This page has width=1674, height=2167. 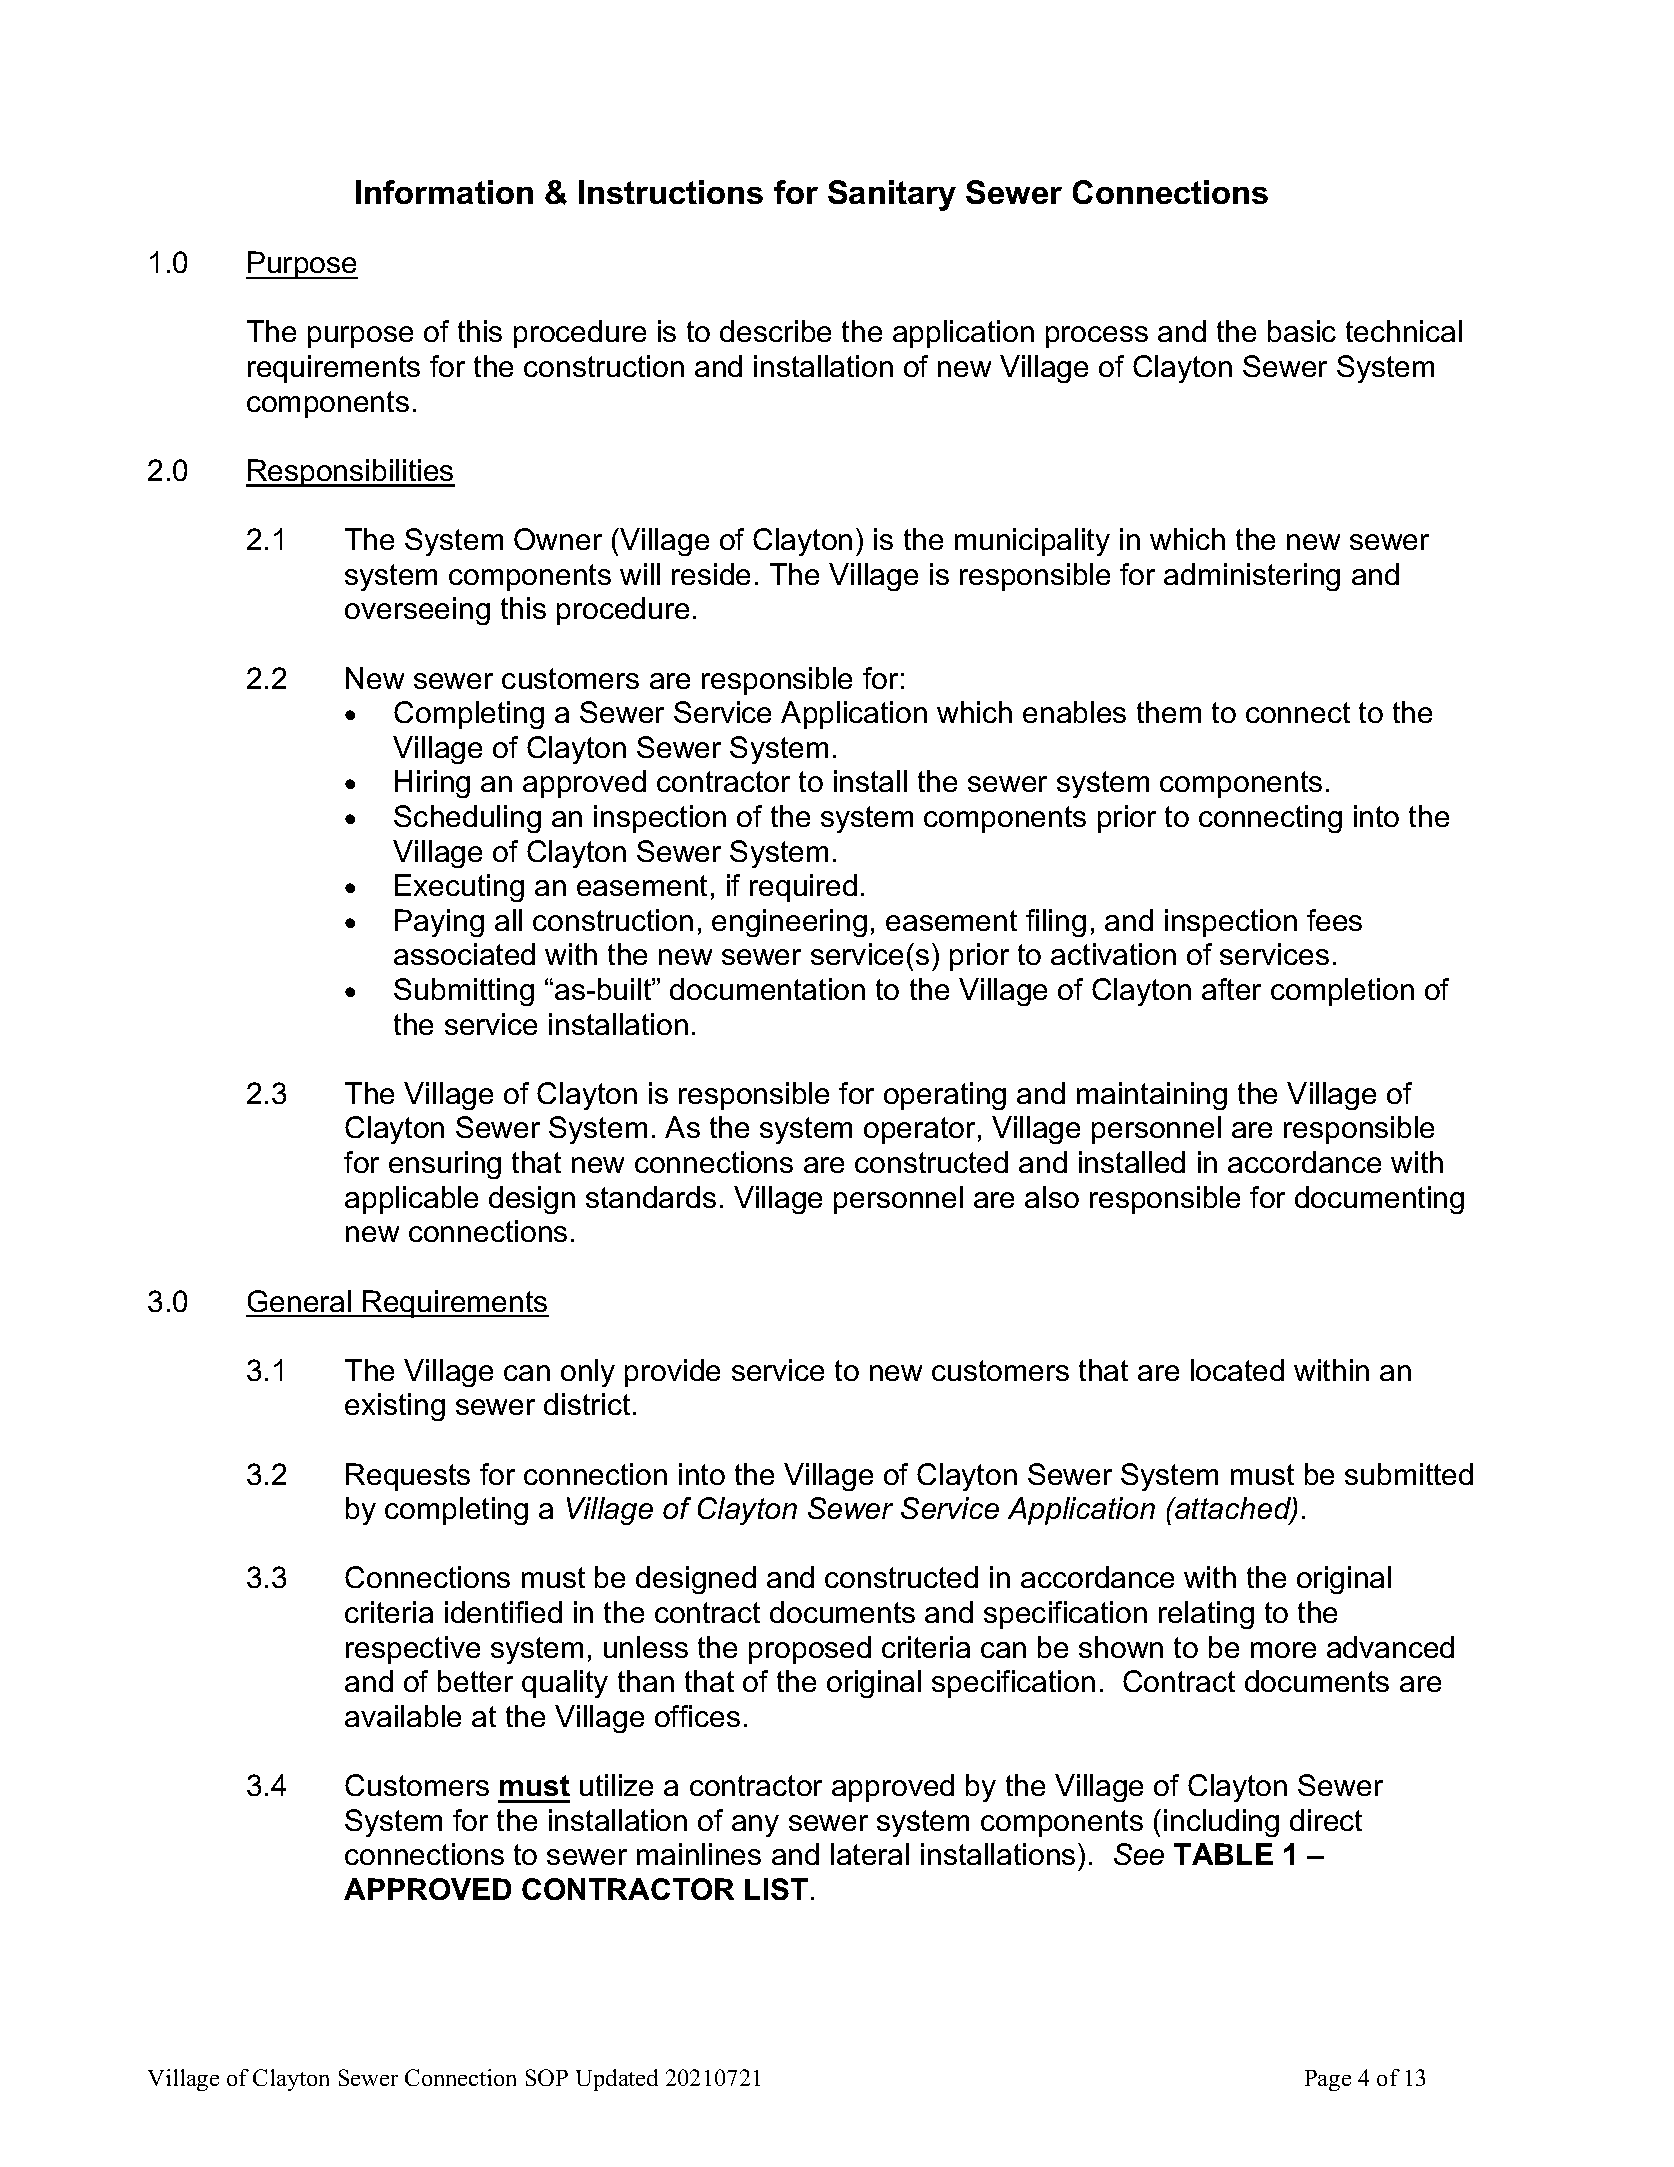 What do you see at coordinates (776, 1889) in the page?
I see `LIST` at bounding box center [776, 1889].
